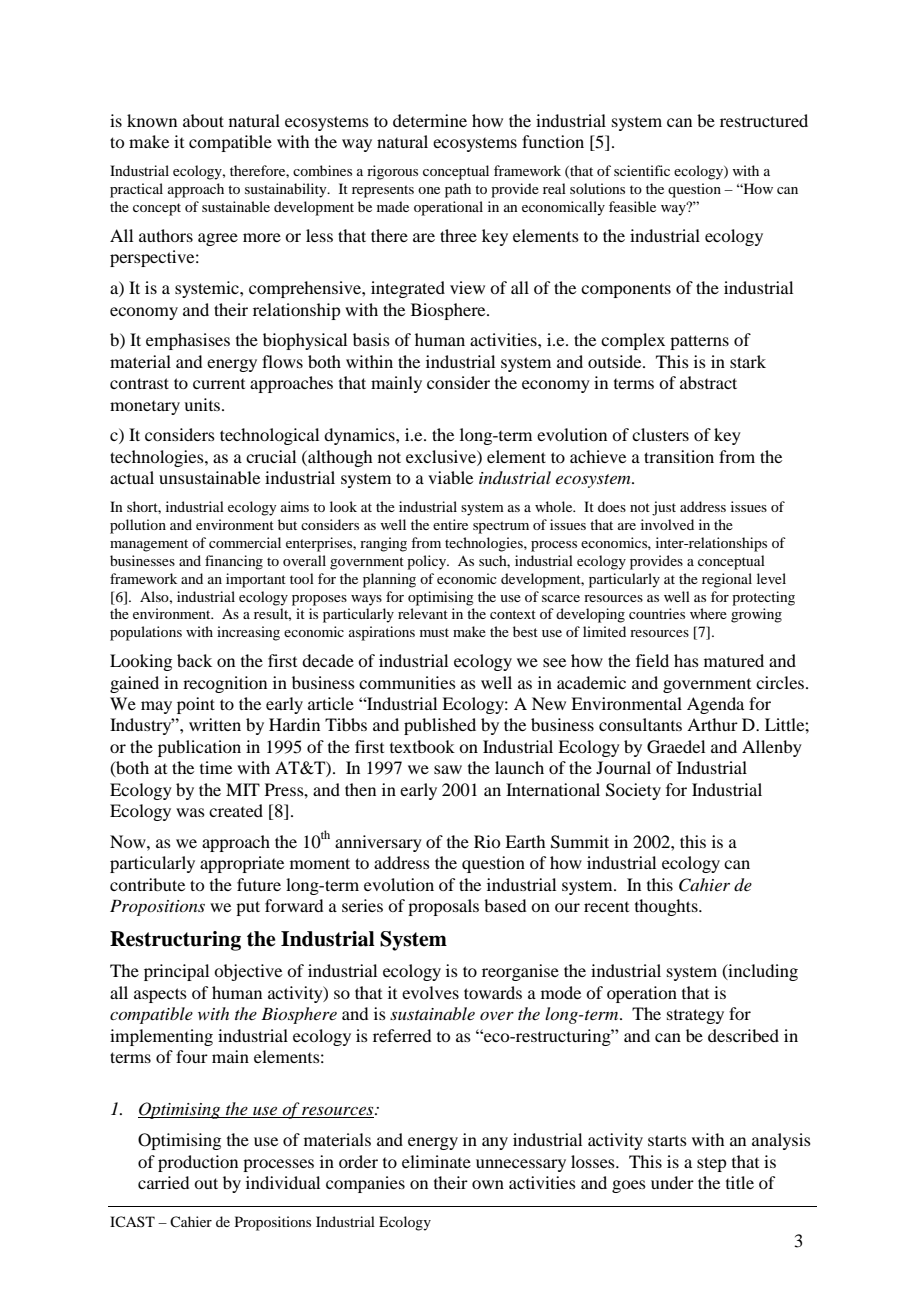  I want to click on back, so click(194, 660).
